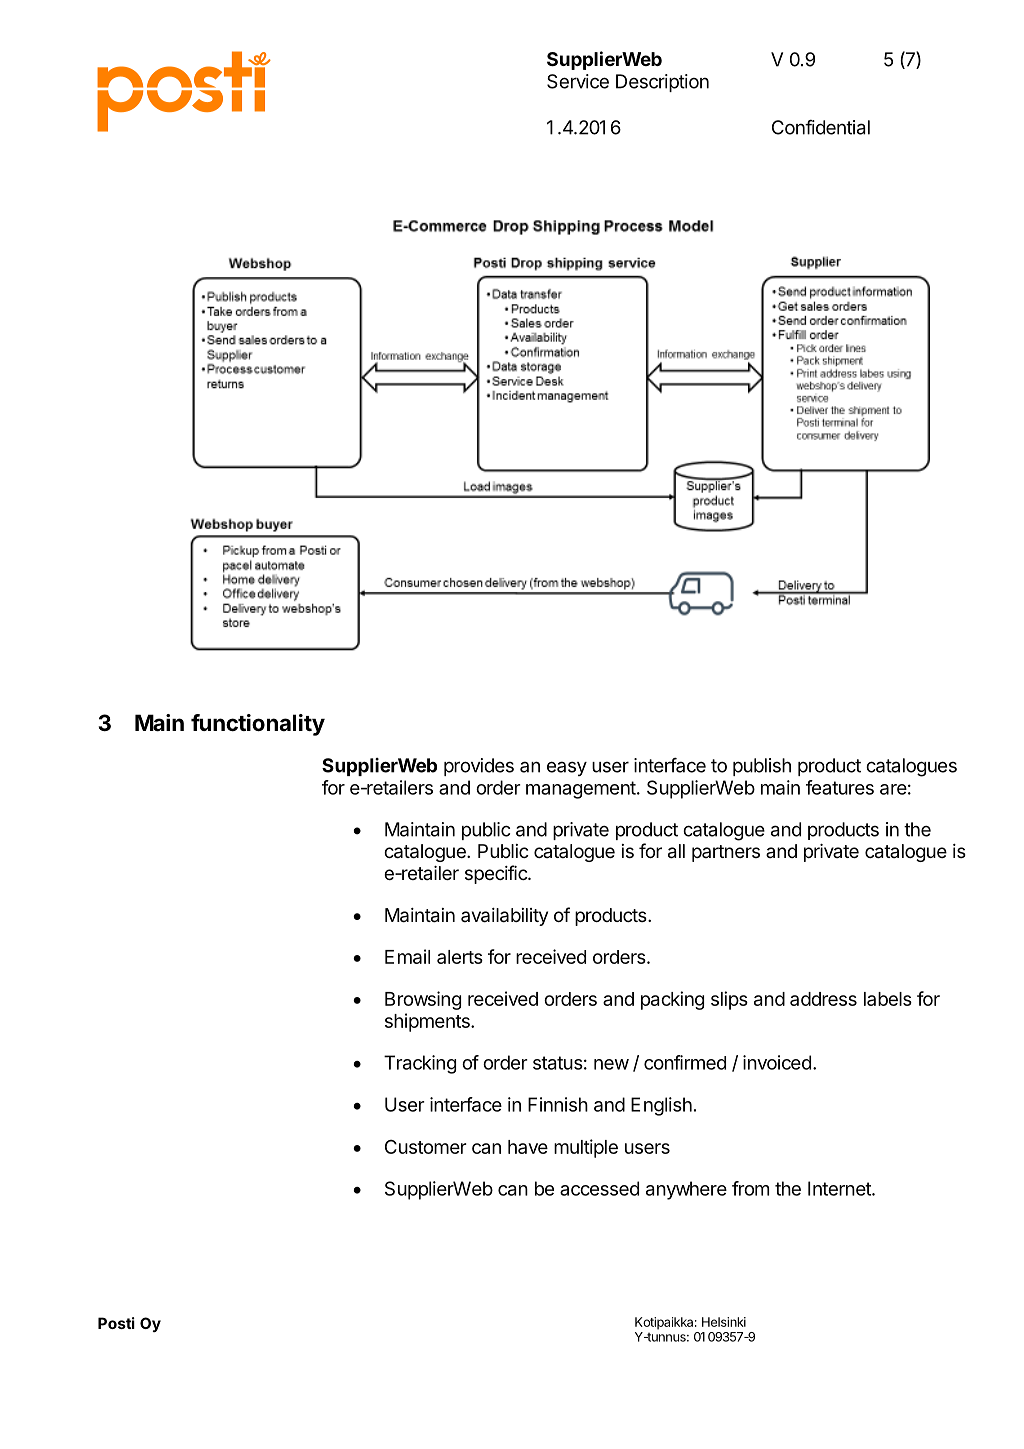 This document has height=1449, width=1024. I want to click on Service, so click(578, 81).
